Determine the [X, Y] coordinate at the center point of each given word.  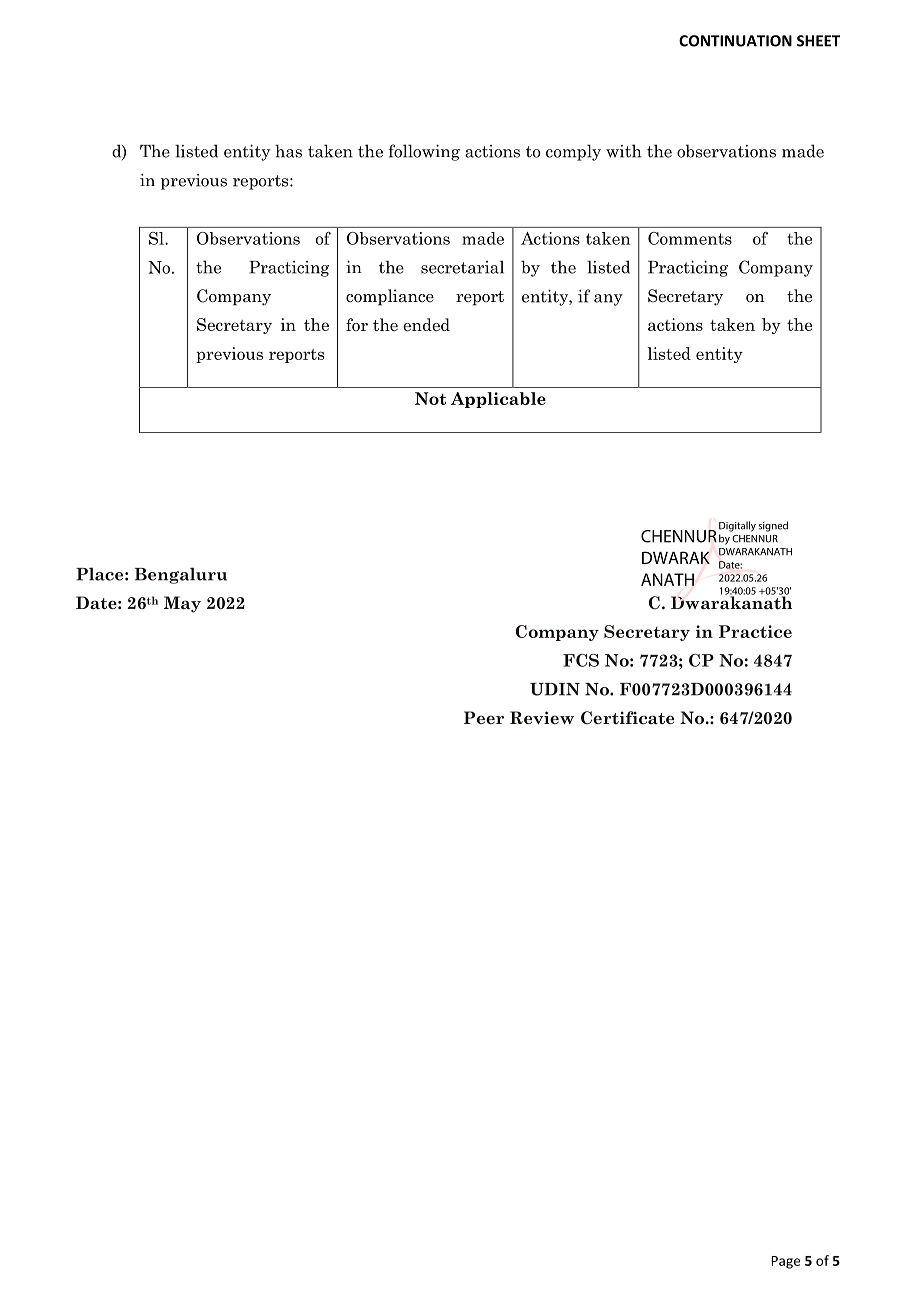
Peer [484, 717]
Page [785, 1262]
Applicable [498, 400]
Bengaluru [181, 575]
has [288, 151]
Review [542, 717]
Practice [755, 631]
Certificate [627, 718]
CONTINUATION [735, 41]
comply [573, 152]
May [182, 604]
